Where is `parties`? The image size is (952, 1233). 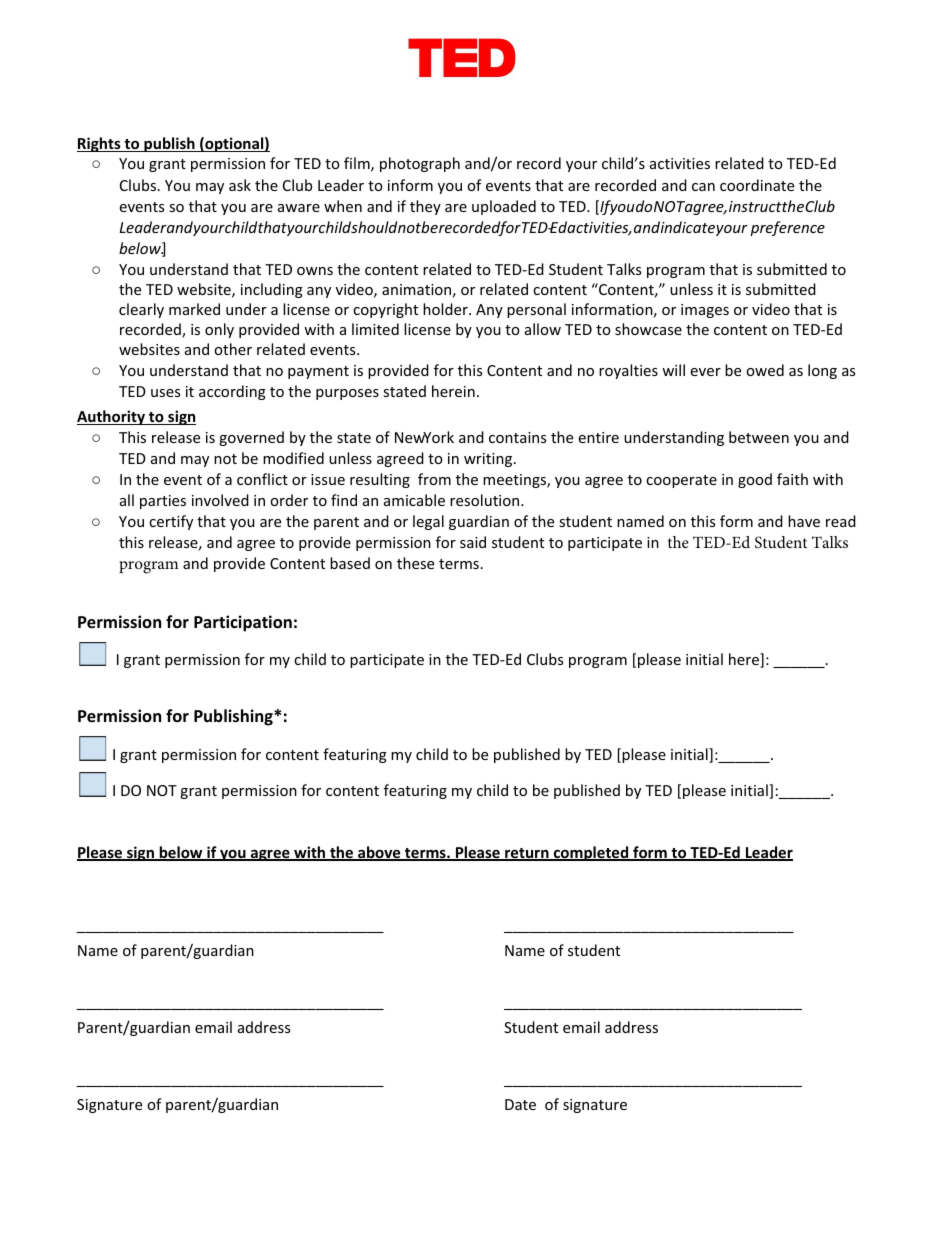
parties is located at coordinates (163, 502).
